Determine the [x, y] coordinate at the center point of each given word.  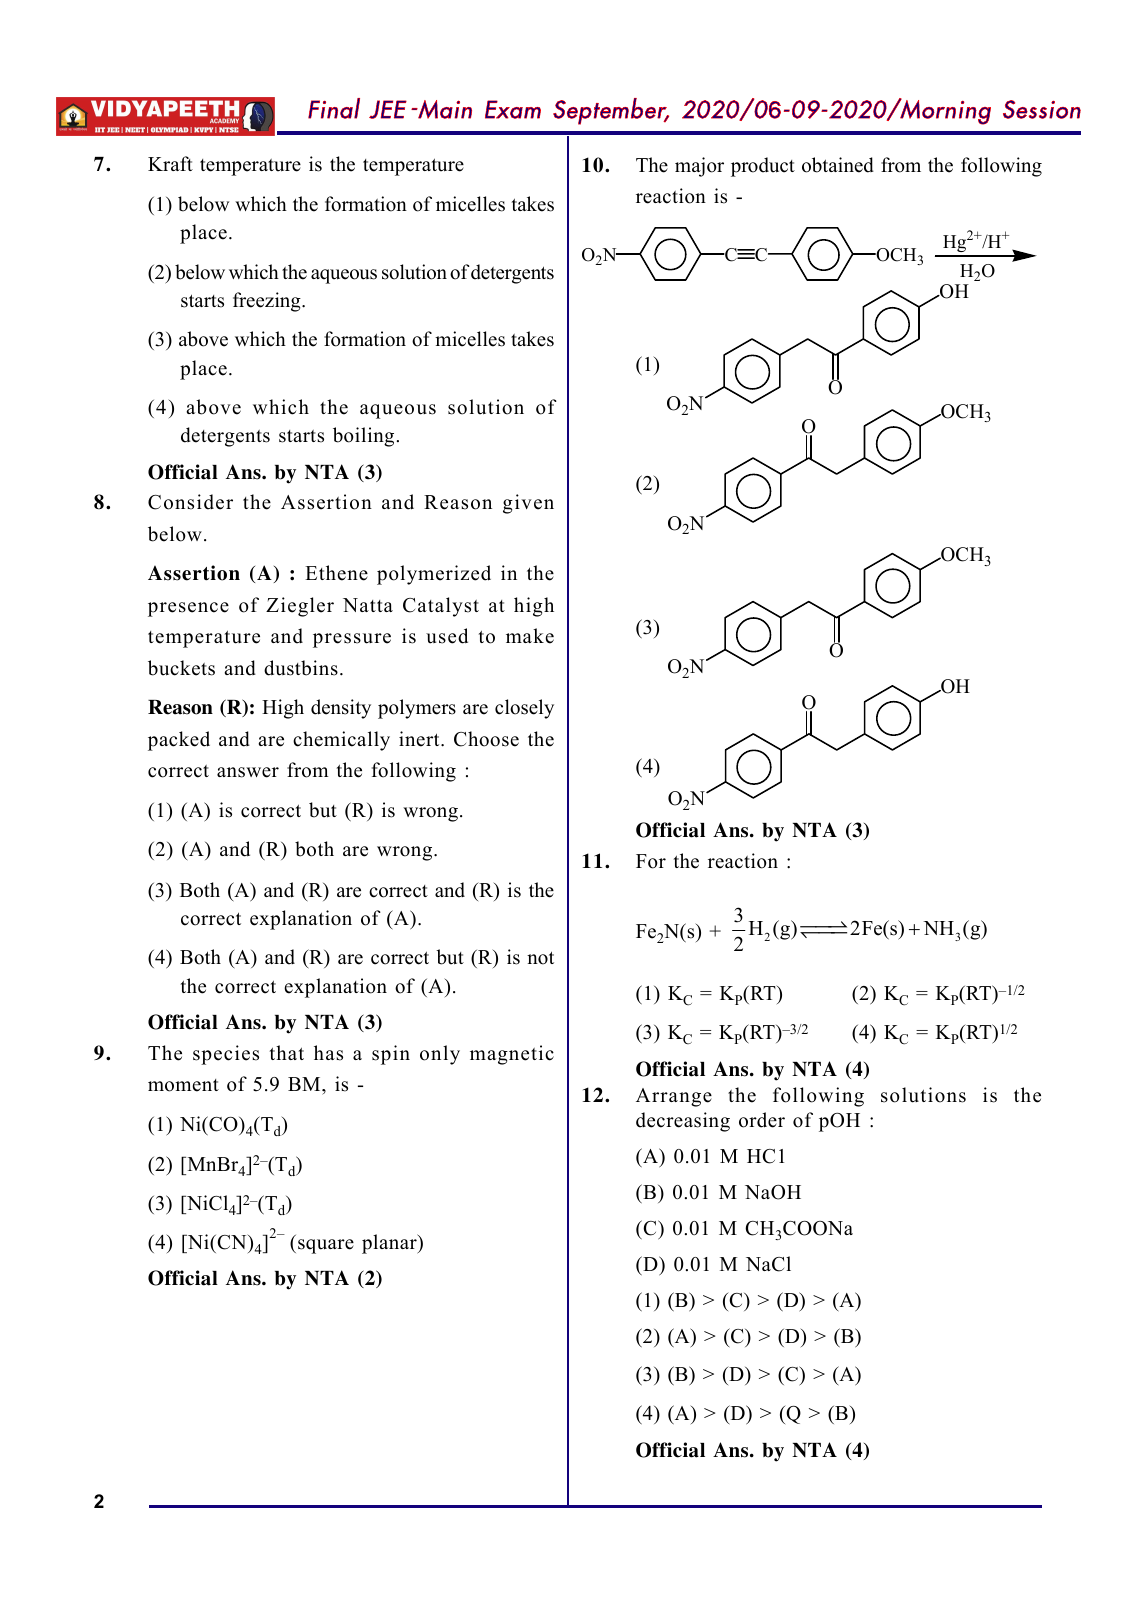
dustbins [301, 668]
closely [524, 709]
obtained [838, 165]
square [326, 1246]
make [530, 636]
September [611, 111]
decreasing [683, 1122]
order [762, 1120]
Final [334, 108]
